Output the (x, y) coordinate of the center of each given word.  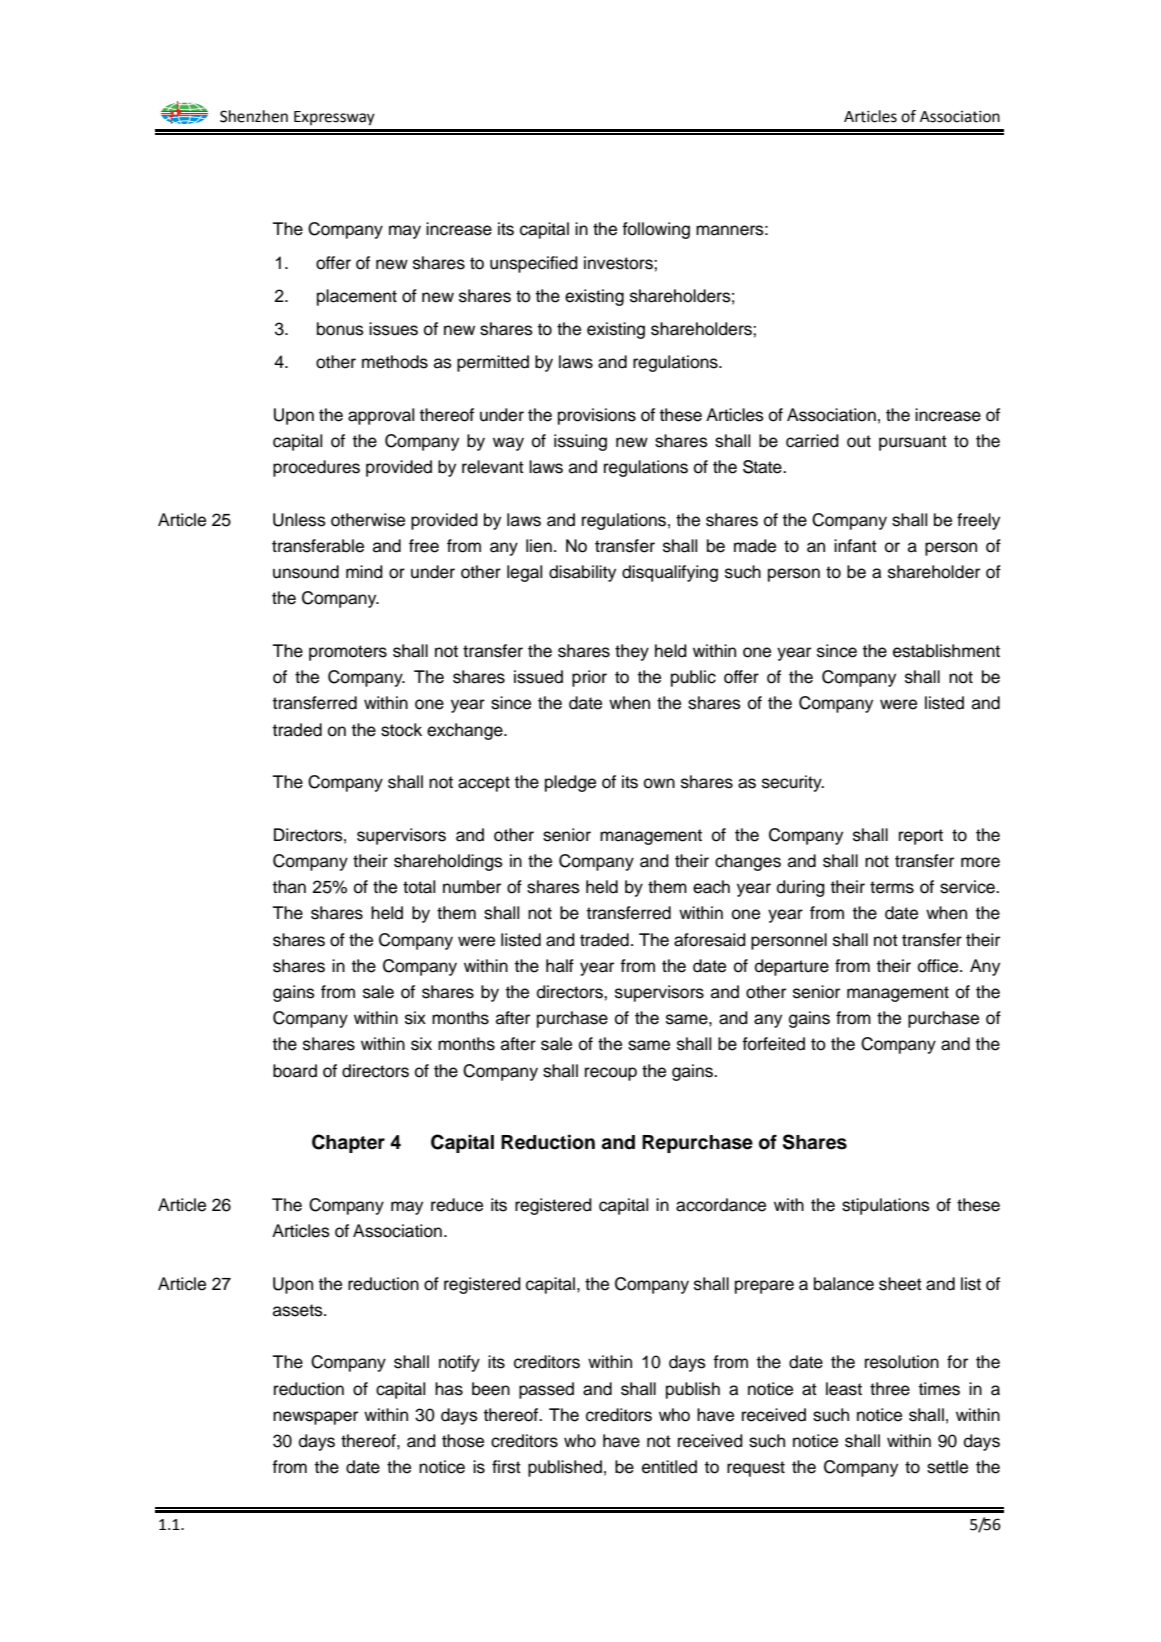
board (295, 1071)
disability (582, 573)
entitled (669, 1467)
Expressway (334, 118)
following (656, 230)
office (939, 966)
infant (855, 546)
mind (364, 572)
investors (619, 263)
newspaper (315, 1418)
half (560, 966)
